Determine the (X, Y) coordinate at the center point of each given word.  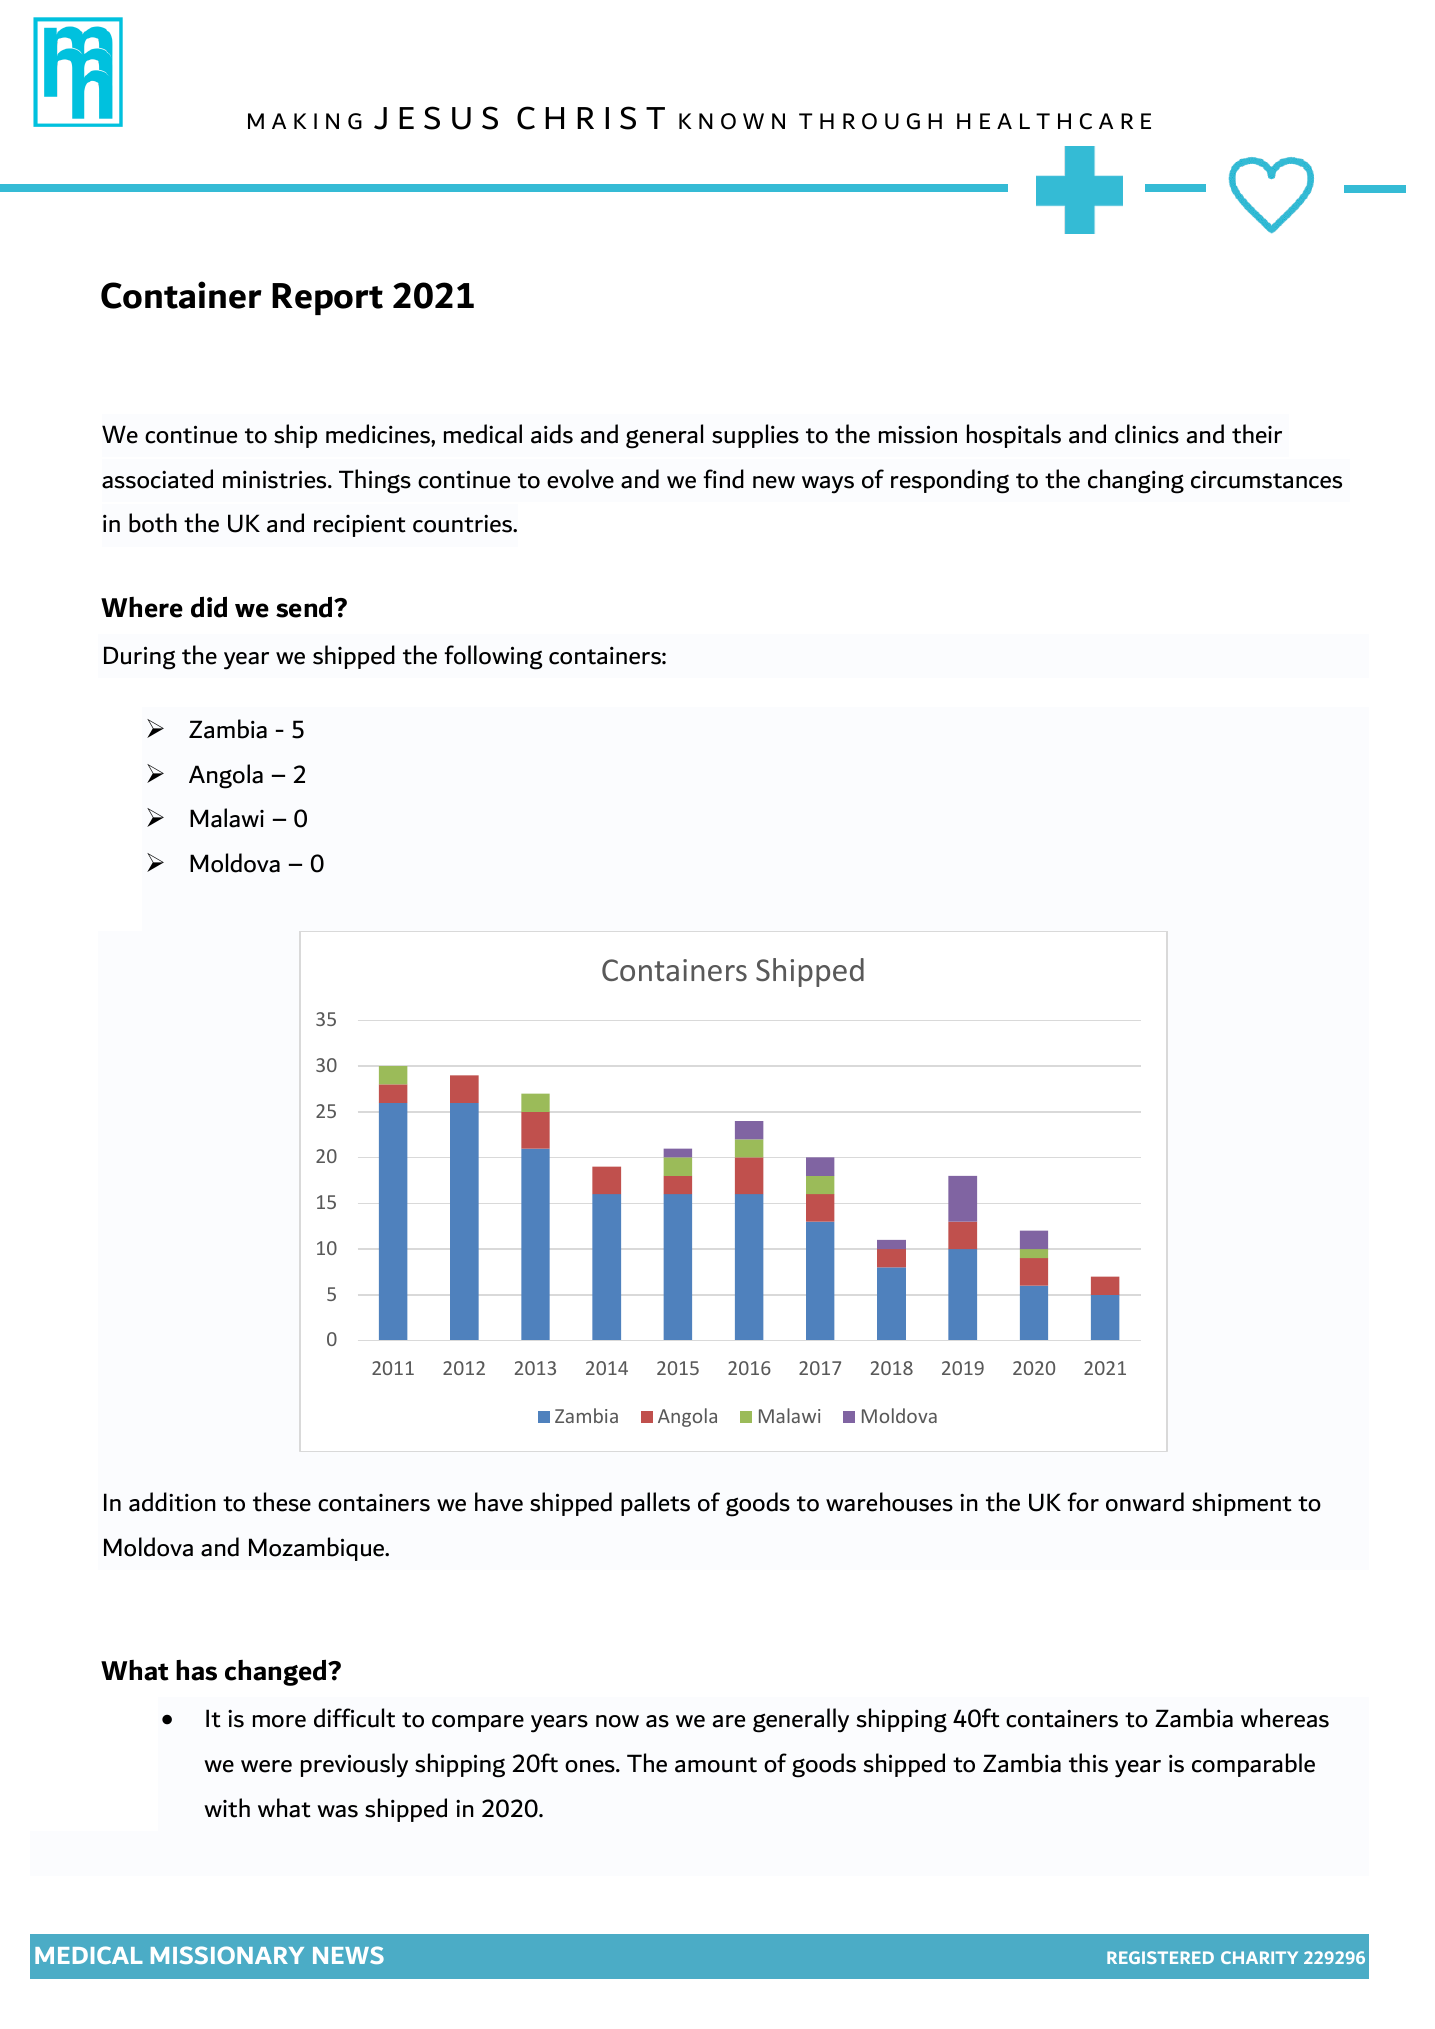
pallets (655, 1504)
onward (1145, 1502)
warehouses (889, 1502)
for (1083, 1502)
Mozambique (317, 1549)
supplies (755, 436)
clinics (1147, 434)
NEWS (348, 1955)
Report (327, 299)
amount (716, 1765)
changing (1136, 481)
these (282, 1502)
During (139, 658)
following (493, 657)
